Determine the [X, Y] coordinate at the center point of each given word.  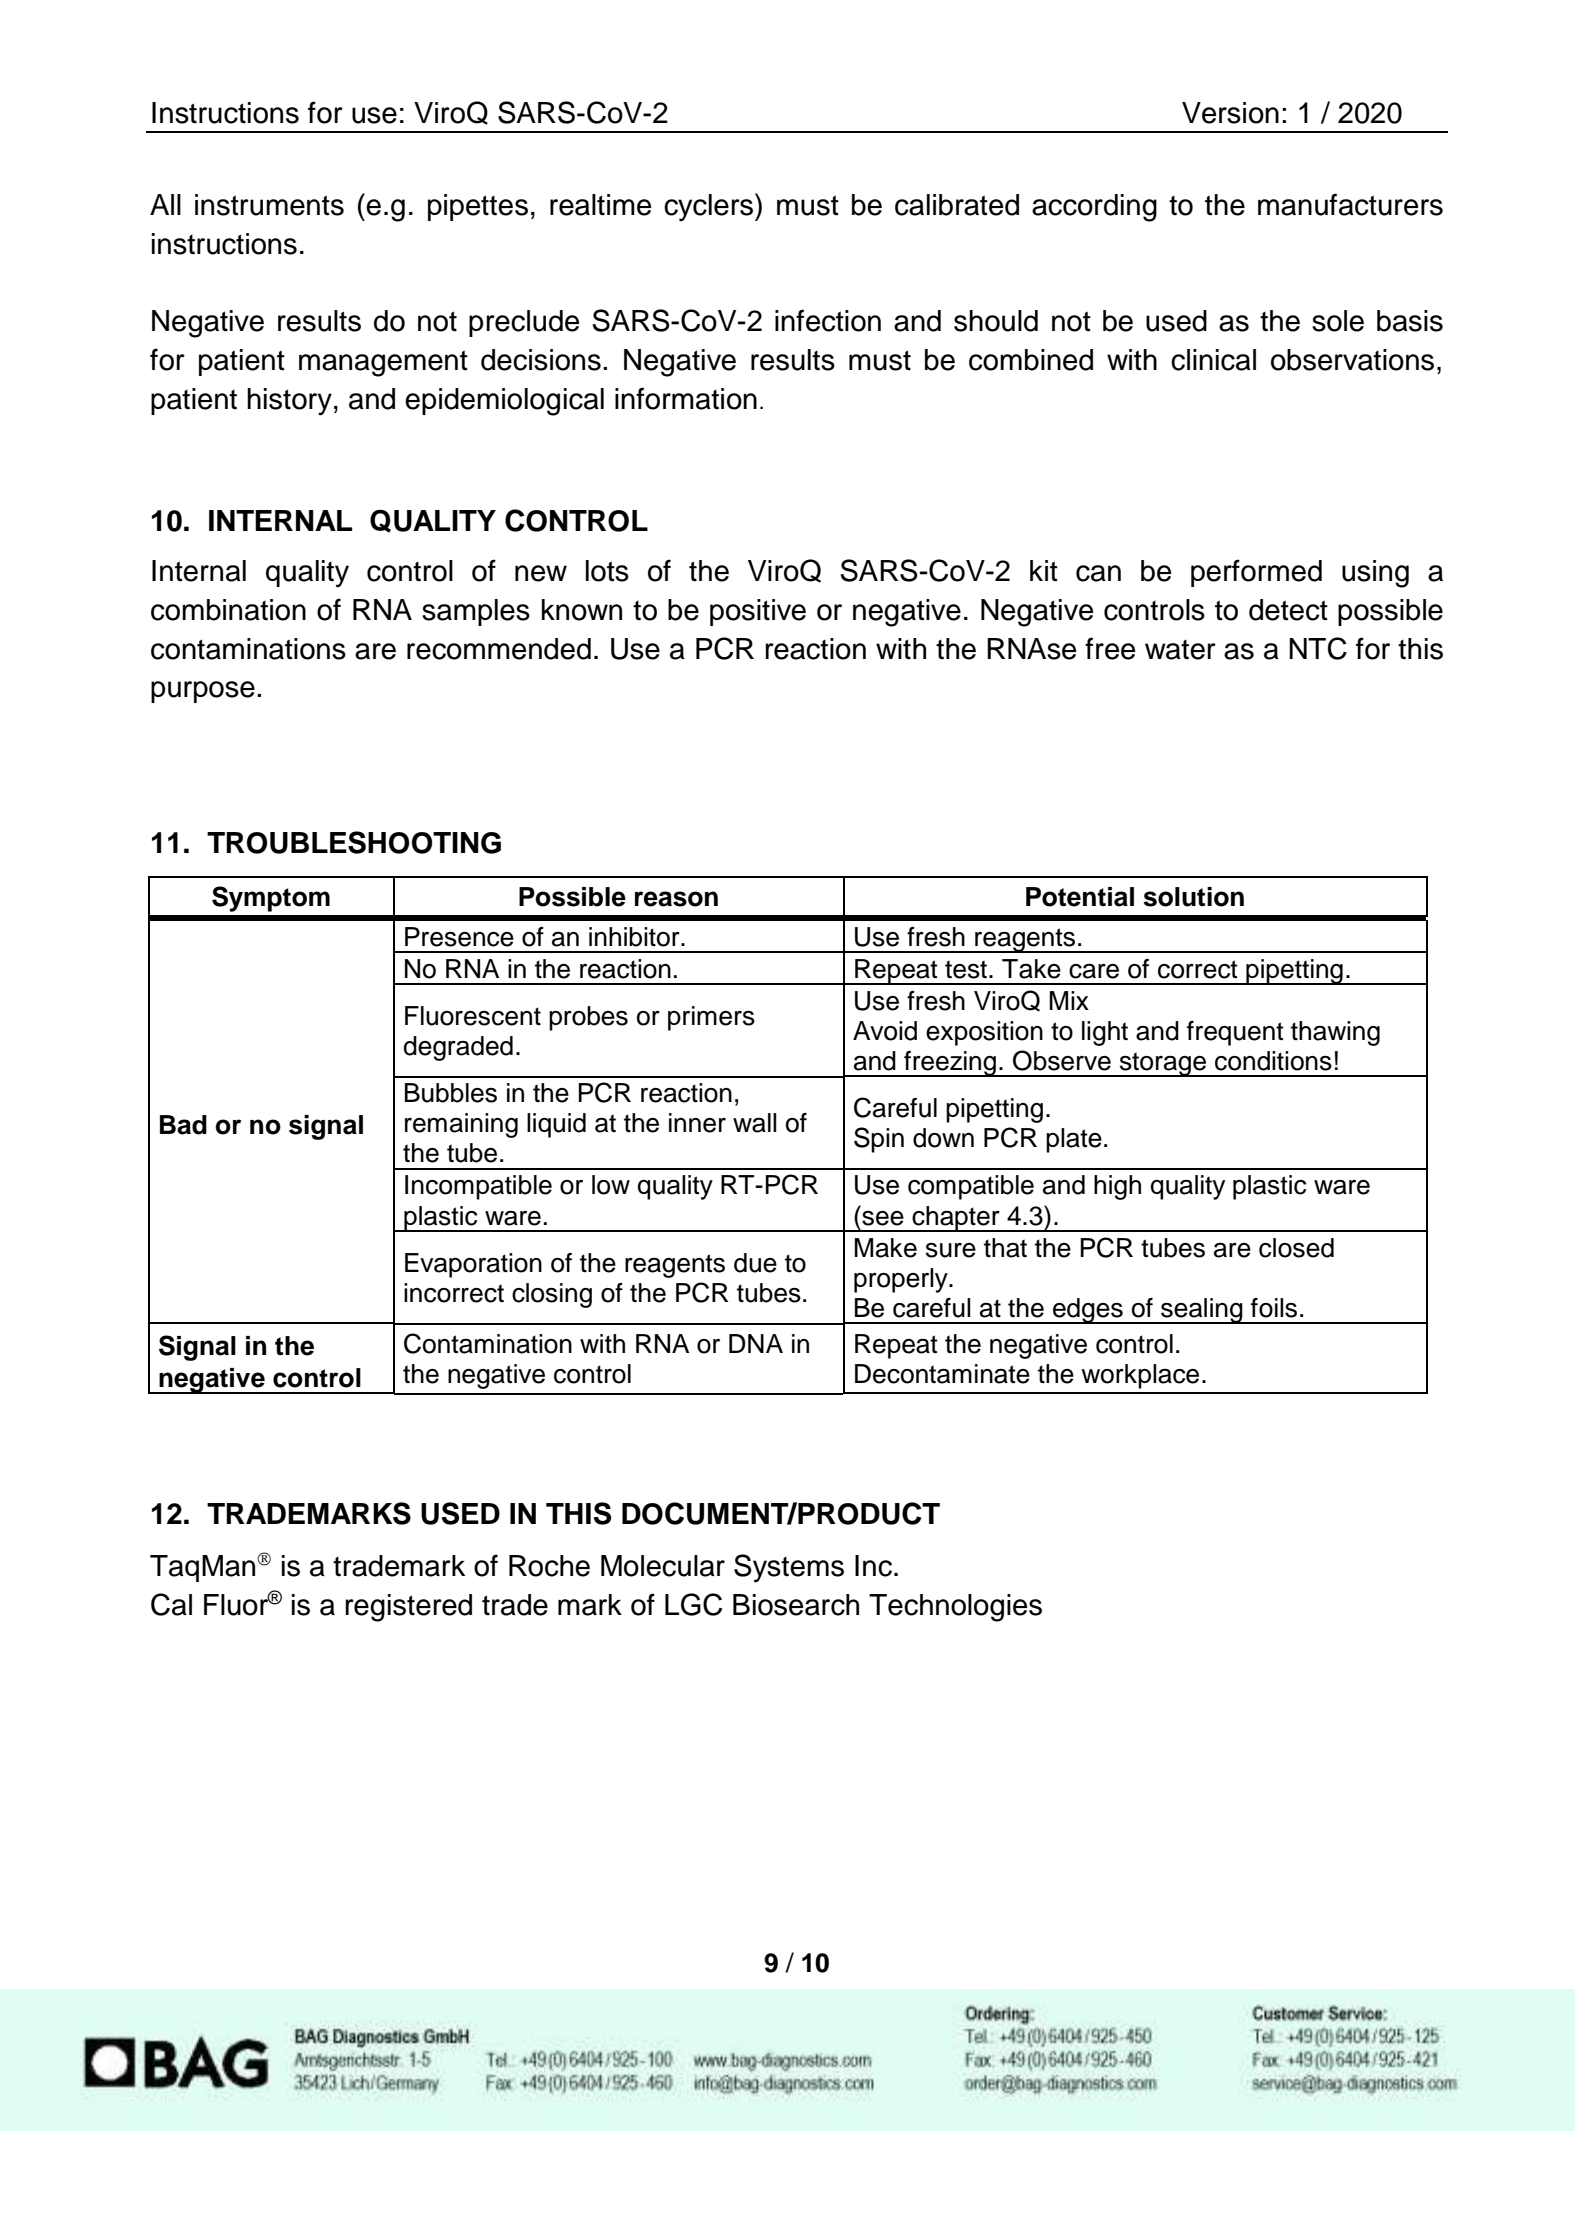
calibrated [957, 205]
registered [408, 1608]
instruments [269, 205]
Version [1230, 113]
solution [1193, 897]
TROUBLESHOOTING [354, 842]
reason [676, 899]
